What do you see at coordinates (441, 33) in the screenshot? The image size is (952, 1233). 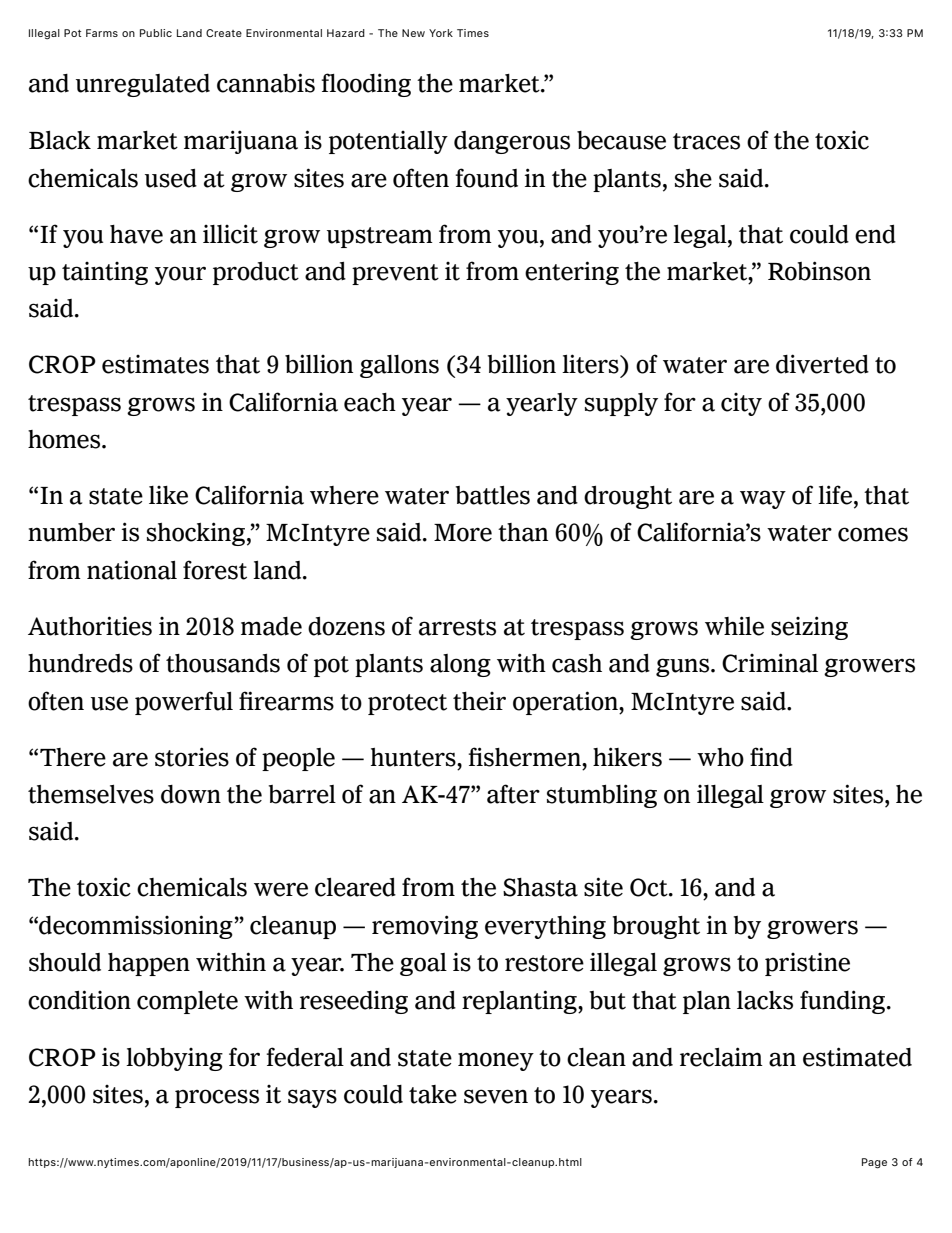 I see `York` at bounding box center [441, 33].
